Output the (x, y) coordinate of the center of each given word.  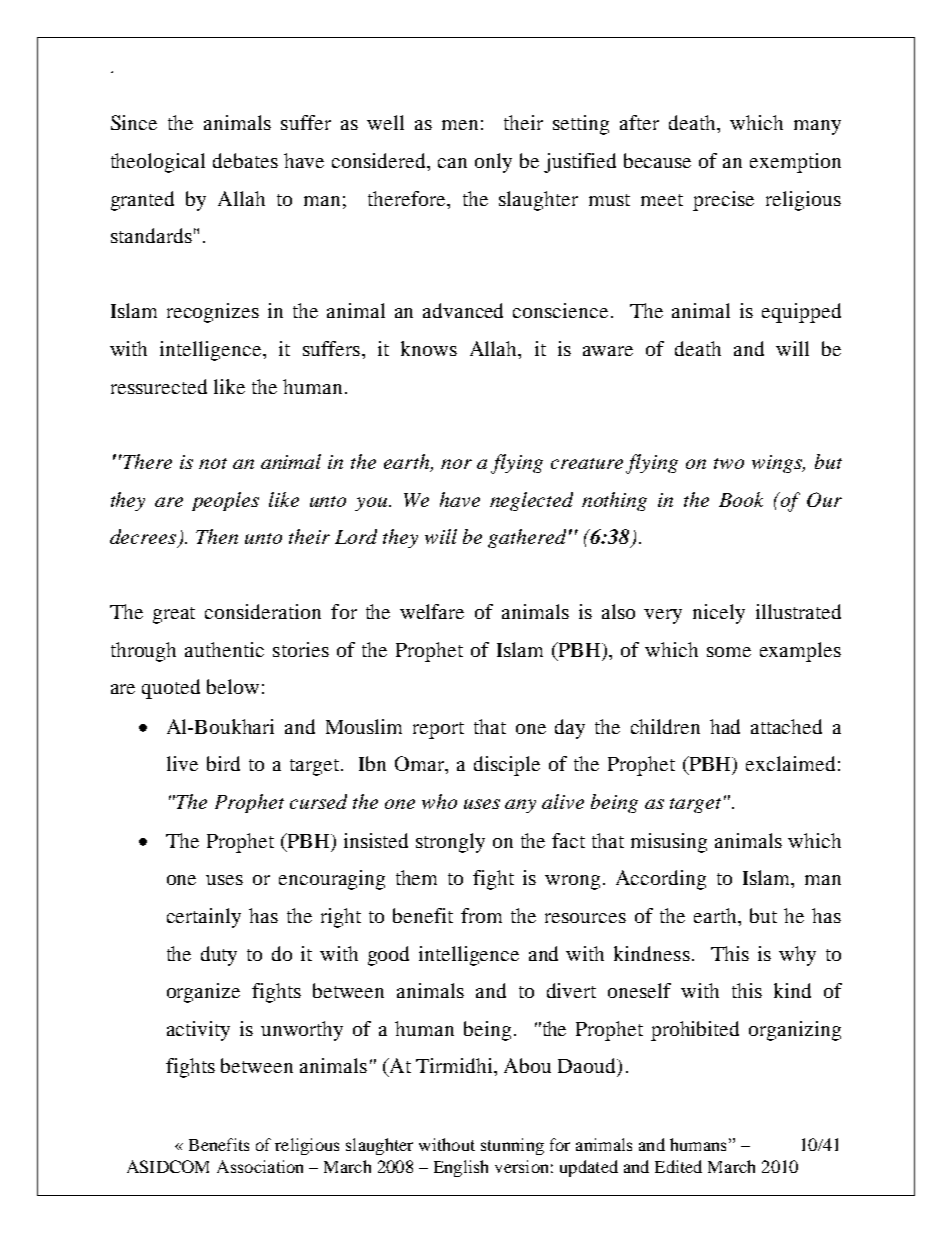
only (493, 163)
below (233, 686)
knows (429, 348)
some (729, 652)
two (729, 463)
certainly (204, 918)
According (661, 880)
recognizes (213, 313)
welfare (432, 611)
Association (260, 1166)
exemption (795, 163)
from (481, 915)
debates (245, 160)
